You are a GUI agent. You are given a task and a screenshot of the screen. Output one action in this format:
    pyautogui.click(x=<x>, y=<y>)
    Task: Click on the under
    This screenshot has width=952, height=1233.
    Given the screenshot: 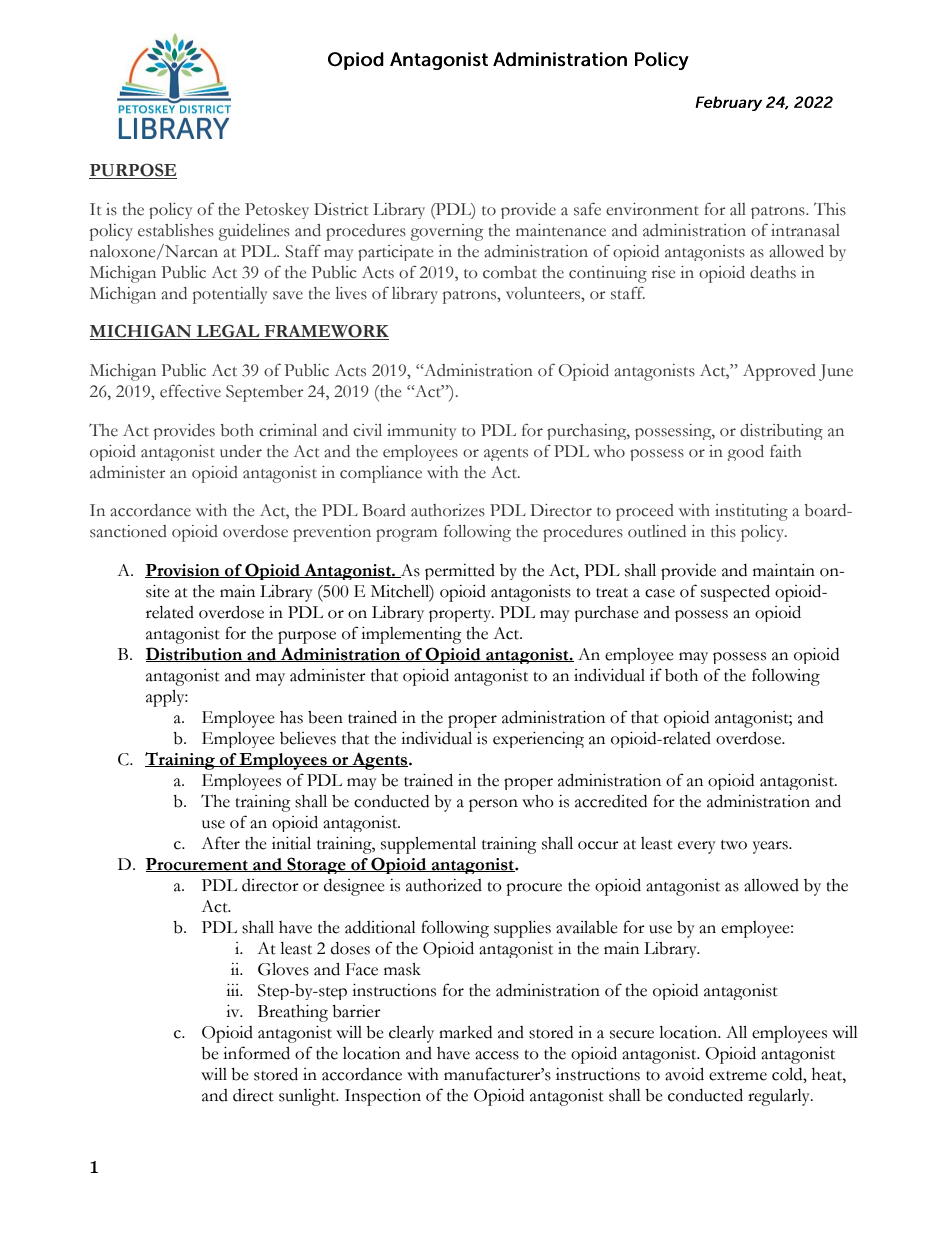 What is the action you would take?
    pyautogui.click(x=241, y=451)
